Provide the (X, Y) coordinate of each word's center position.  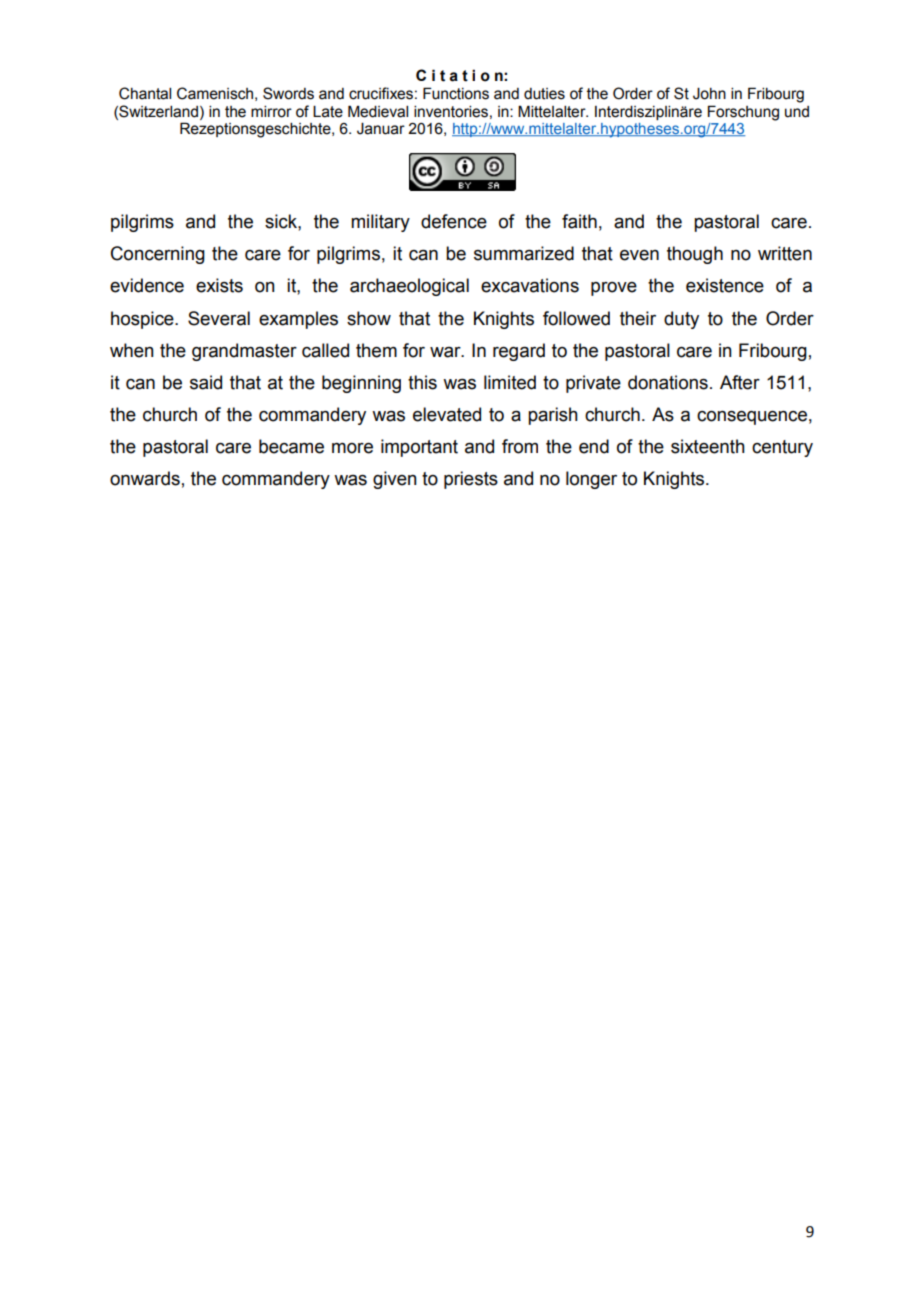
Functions (456, 93)
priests (471, 480)
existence (725, 285)
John (709, 94)
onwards (145, 478)
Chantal (145, 93)
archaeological (409, 287)
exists (219, 285)
